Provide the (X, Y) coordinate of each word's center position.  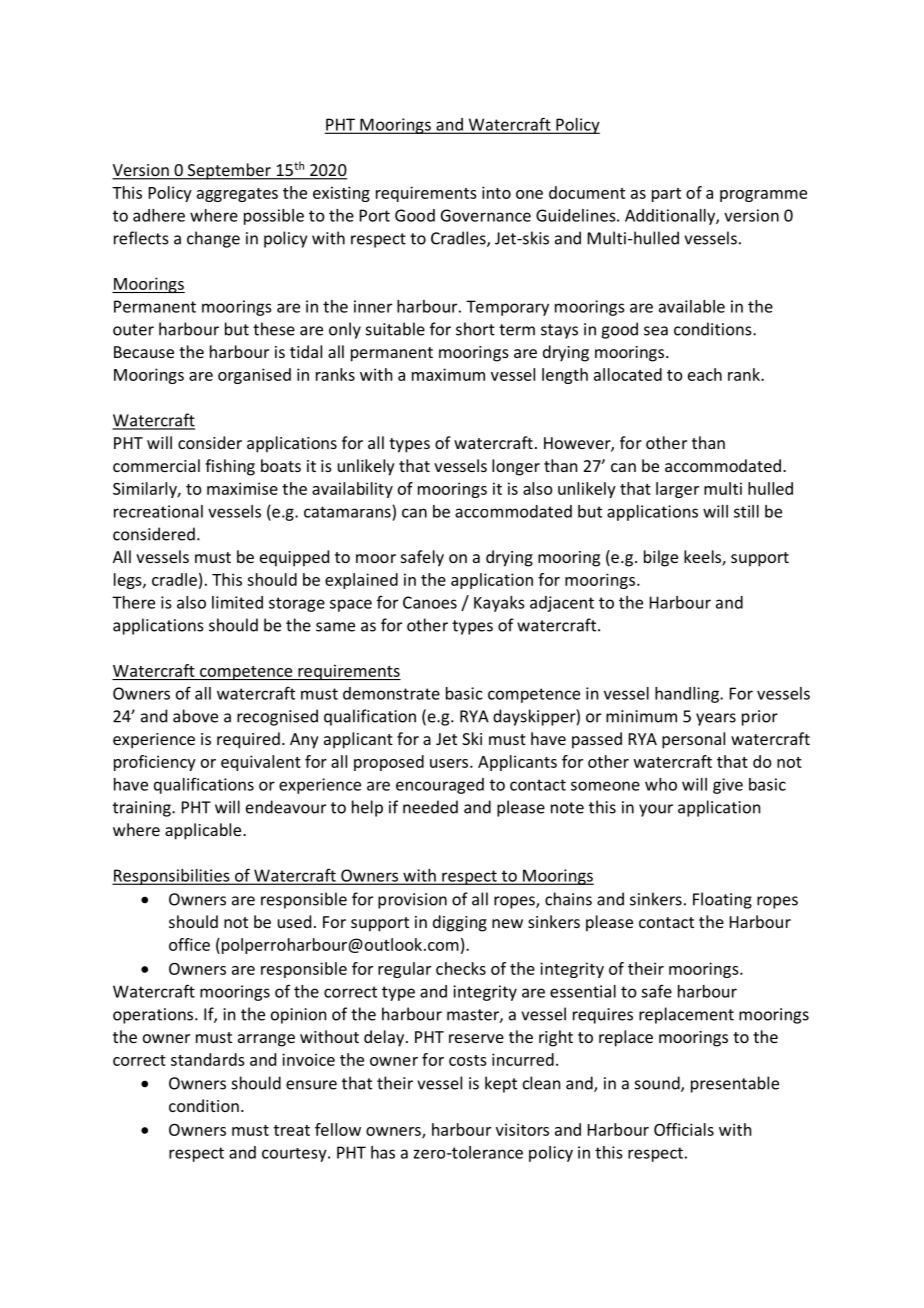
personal (693, 740)
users (450, 763)
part (666, 195)
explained (361, 581)
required (248, 740)
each (705, 374)
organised (254, 376)
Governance (486, 215)
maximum (448, 374)
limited (237, 602)
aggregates (237, 195)
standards (208, 1059)
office (189, 944)
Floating (722, 900)
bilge (661, 558)
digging (460, 923)
